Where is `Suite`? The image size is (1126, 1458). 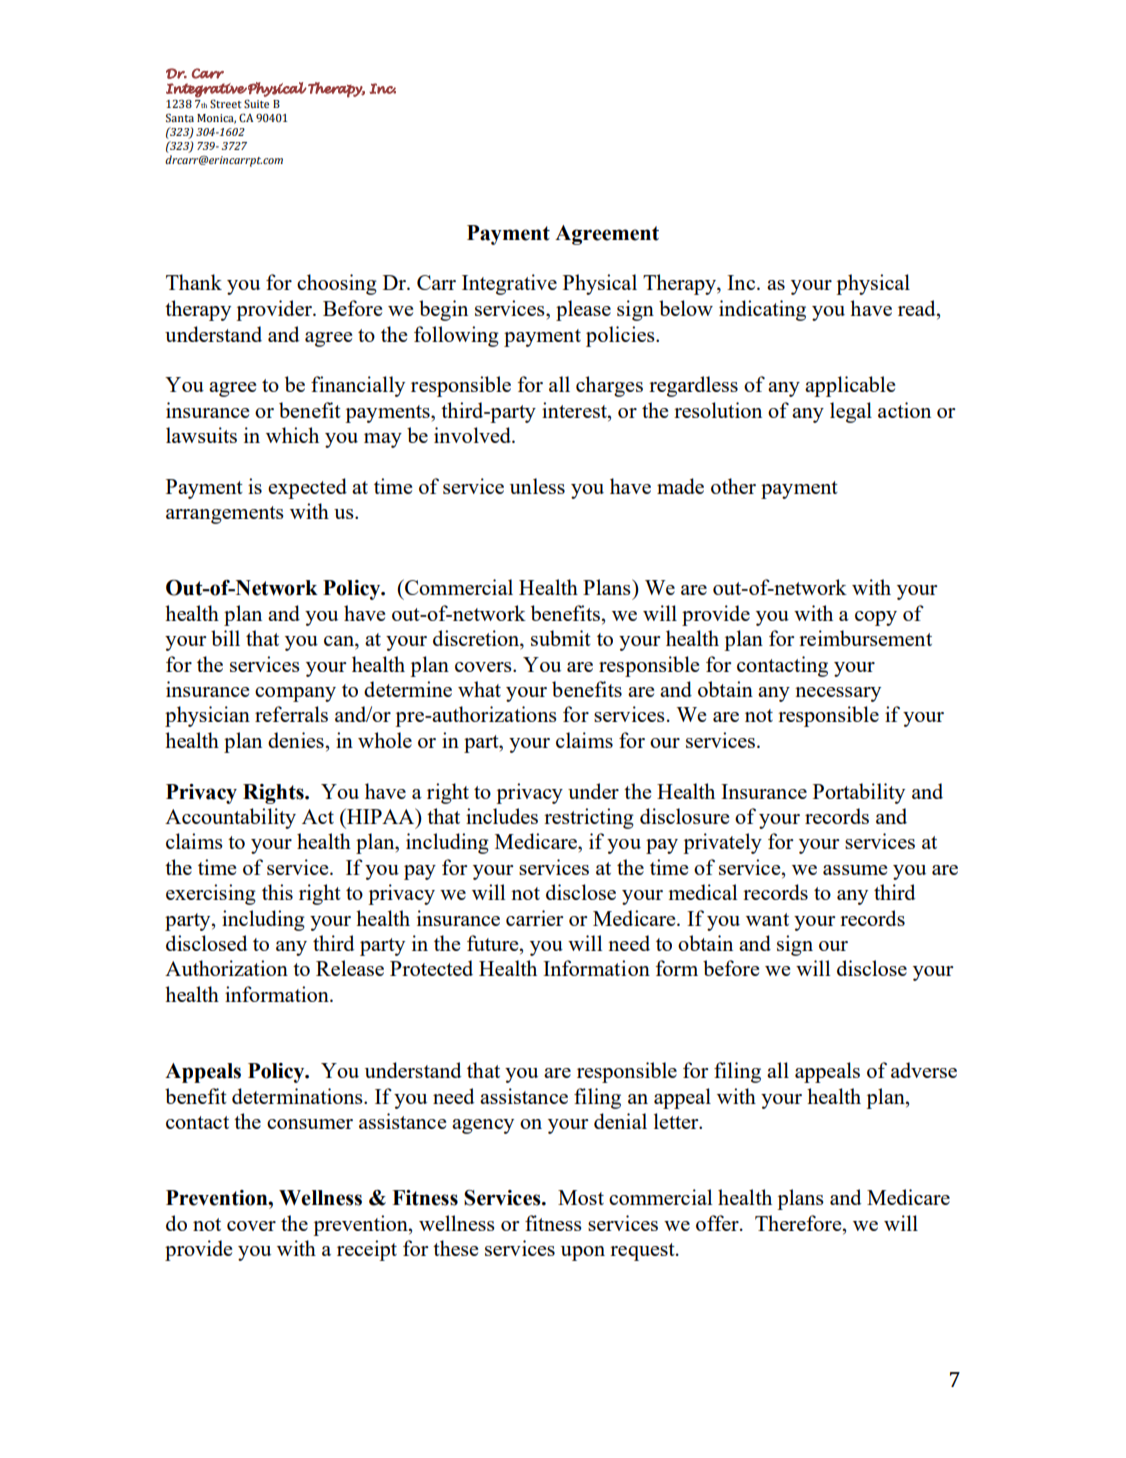 Suite is located at coordinates (256, 103).
